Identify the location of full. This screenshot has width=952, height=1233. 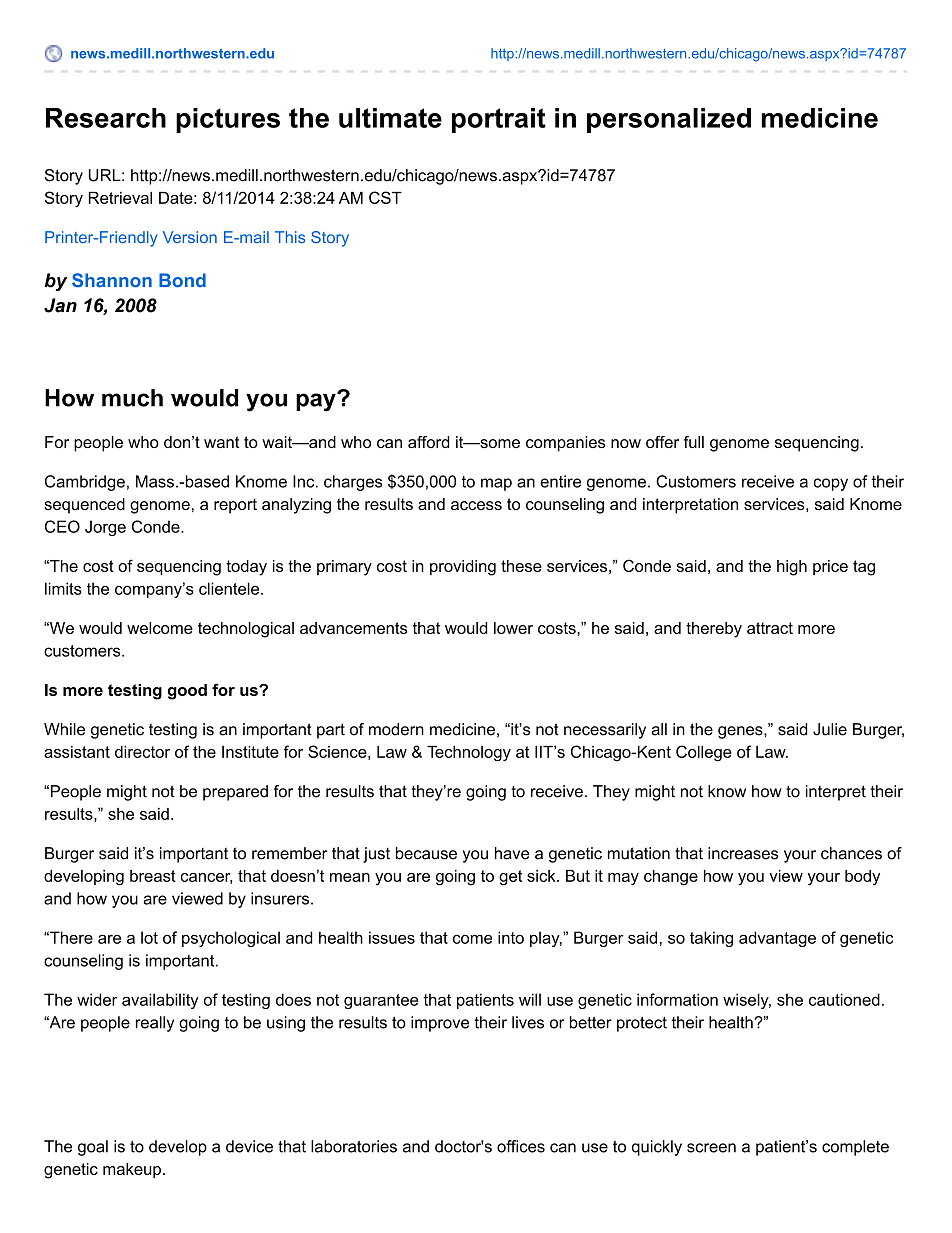
(694, 442).
